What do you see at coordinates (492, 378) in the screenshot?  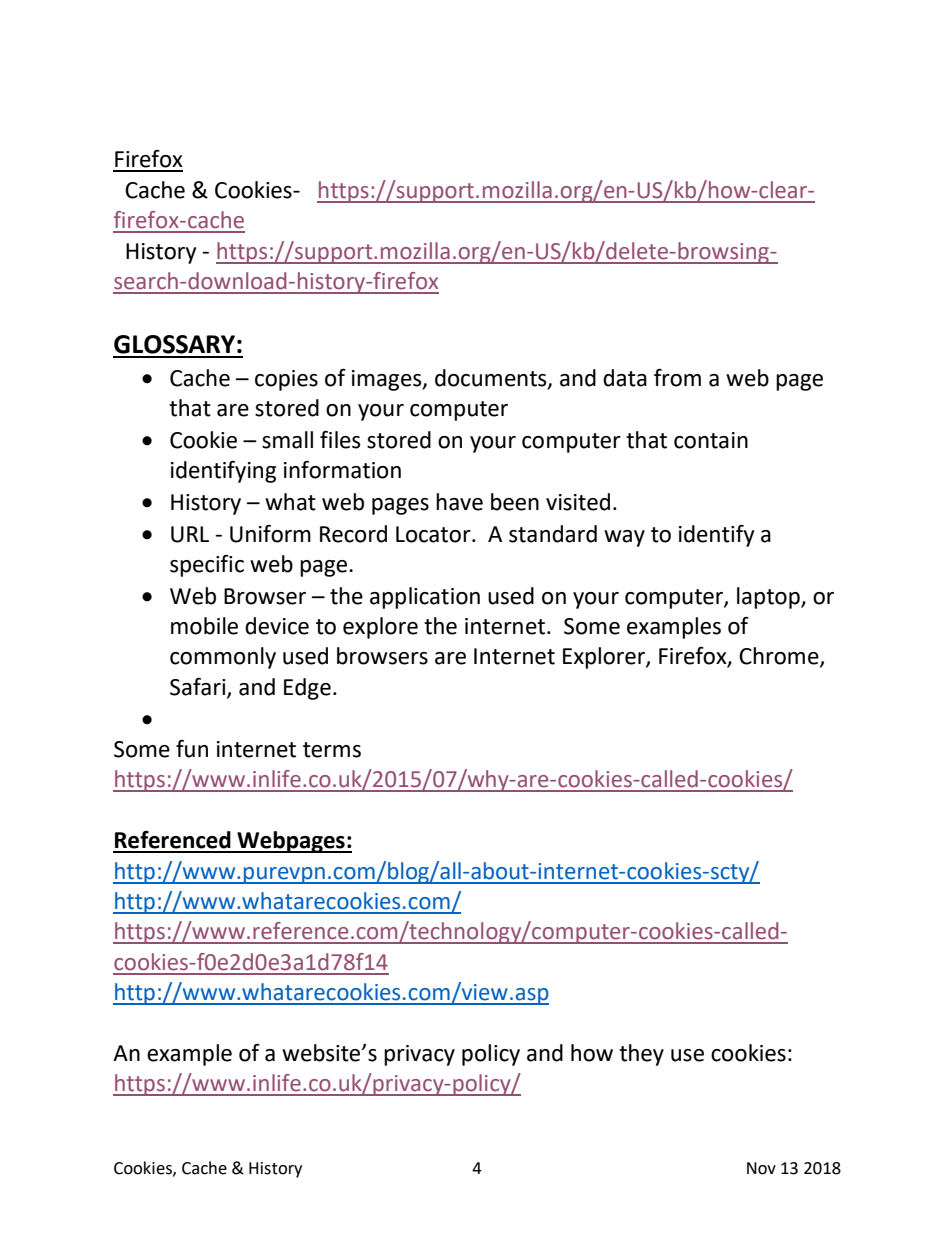 I see `documents` at bounding box center [492, 378].
